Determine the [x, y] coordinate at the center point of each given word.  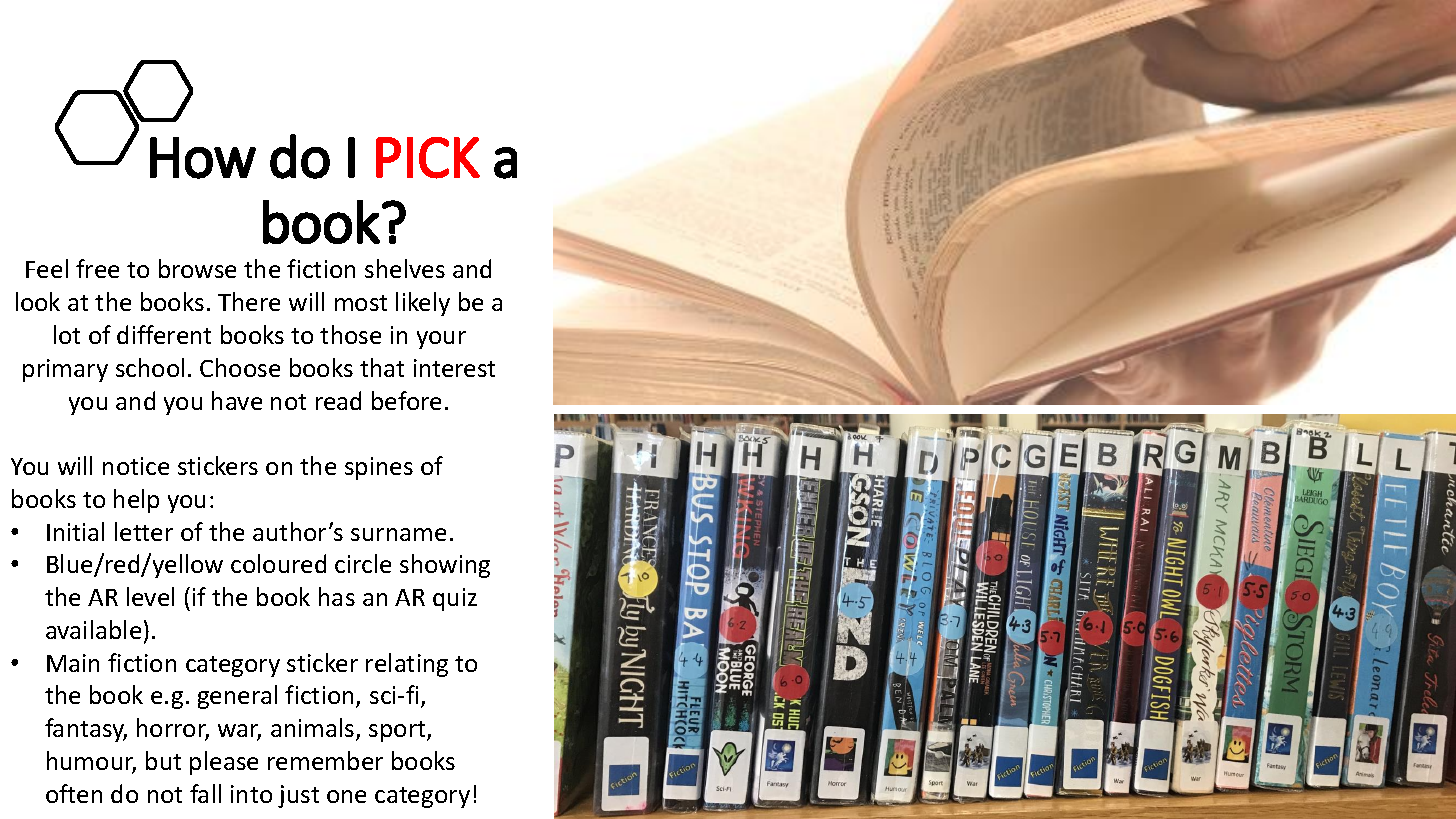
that [382, 367]
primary [65, 370]
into [251, 794]
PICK [428, 158]
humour [91, 762]
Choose [240, 367]
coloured [278, 563]
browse [197, 268]
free [97, 268]
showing [445, 566]
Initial [75, 531]
